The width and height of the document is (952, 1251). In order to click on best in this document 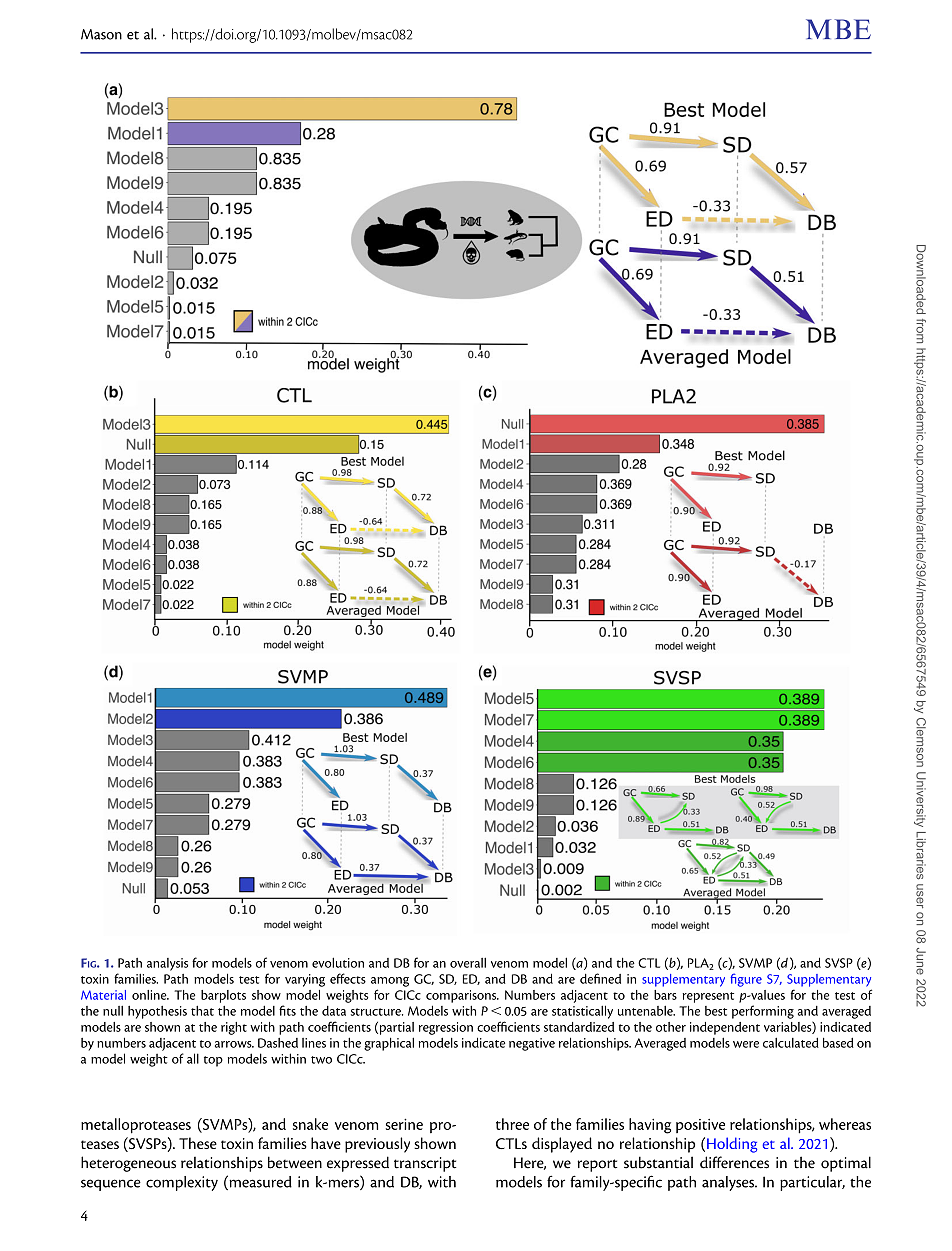, I will do `click(716, 1011)`.
